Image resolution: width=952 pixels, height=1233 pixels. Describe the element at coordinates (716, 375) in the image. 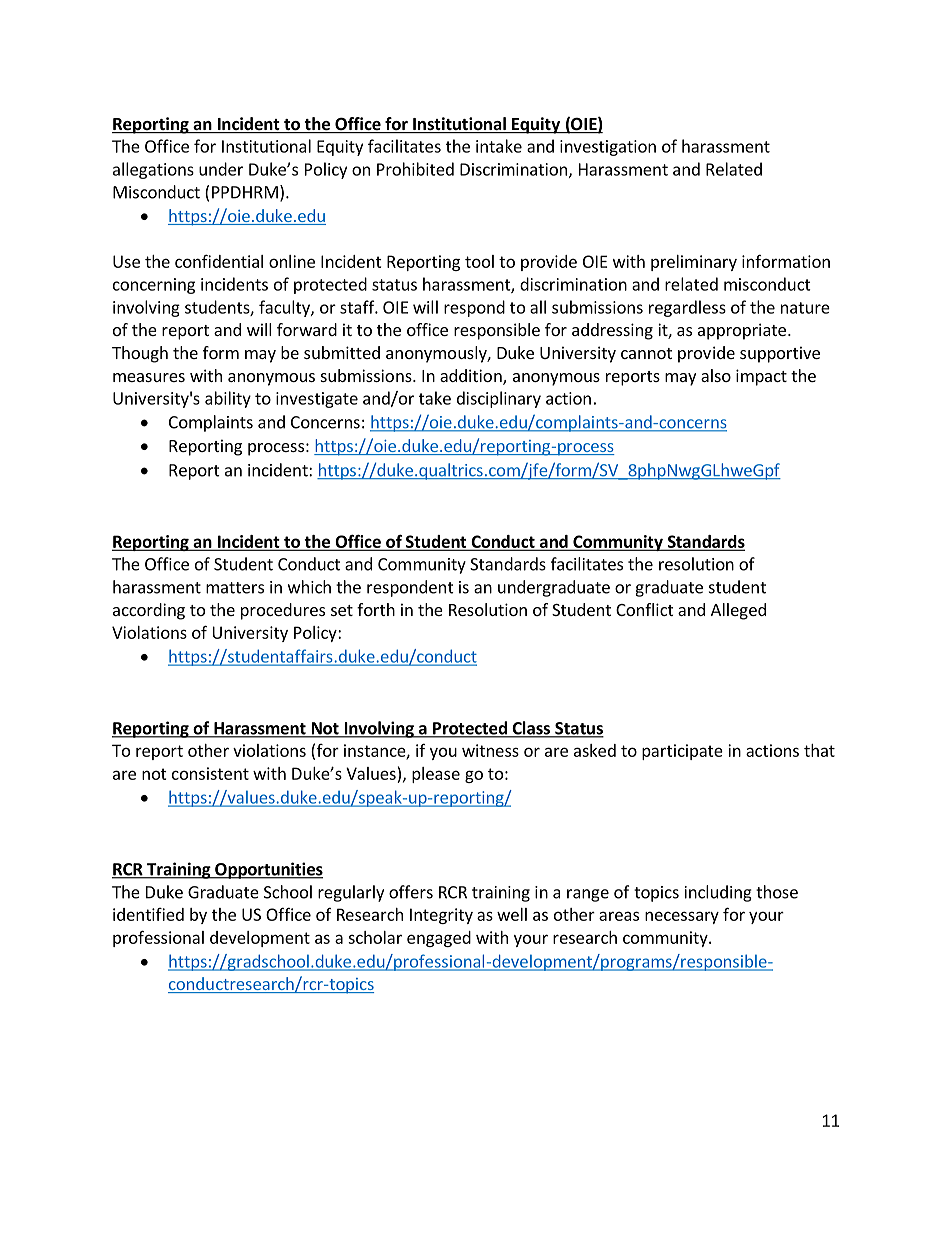

I see `also` at that location.
